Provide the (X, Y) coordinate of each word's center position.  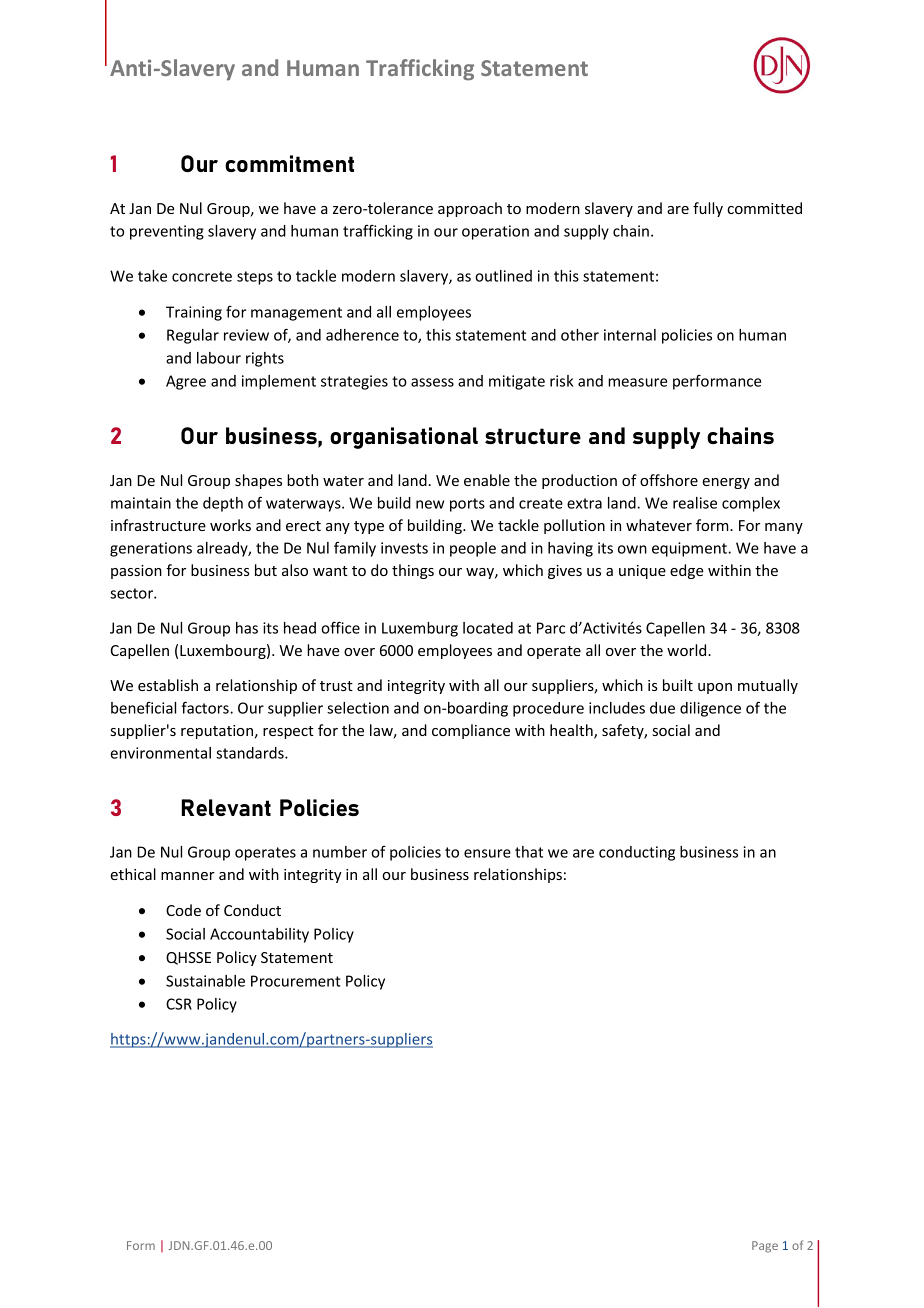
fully (708, 209)
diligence (710, 709)
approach (470, 209)
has (247, 628)
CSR (179, 1004)
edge (687, 571)
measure (637, 382)
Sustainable (205, 981)
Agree (186, 382)
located (488, 628)
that (529, 852)
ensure (487, 853)
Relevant (226, 807)
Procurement (296, 981)
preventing (167, 232)
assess (432, 382)
